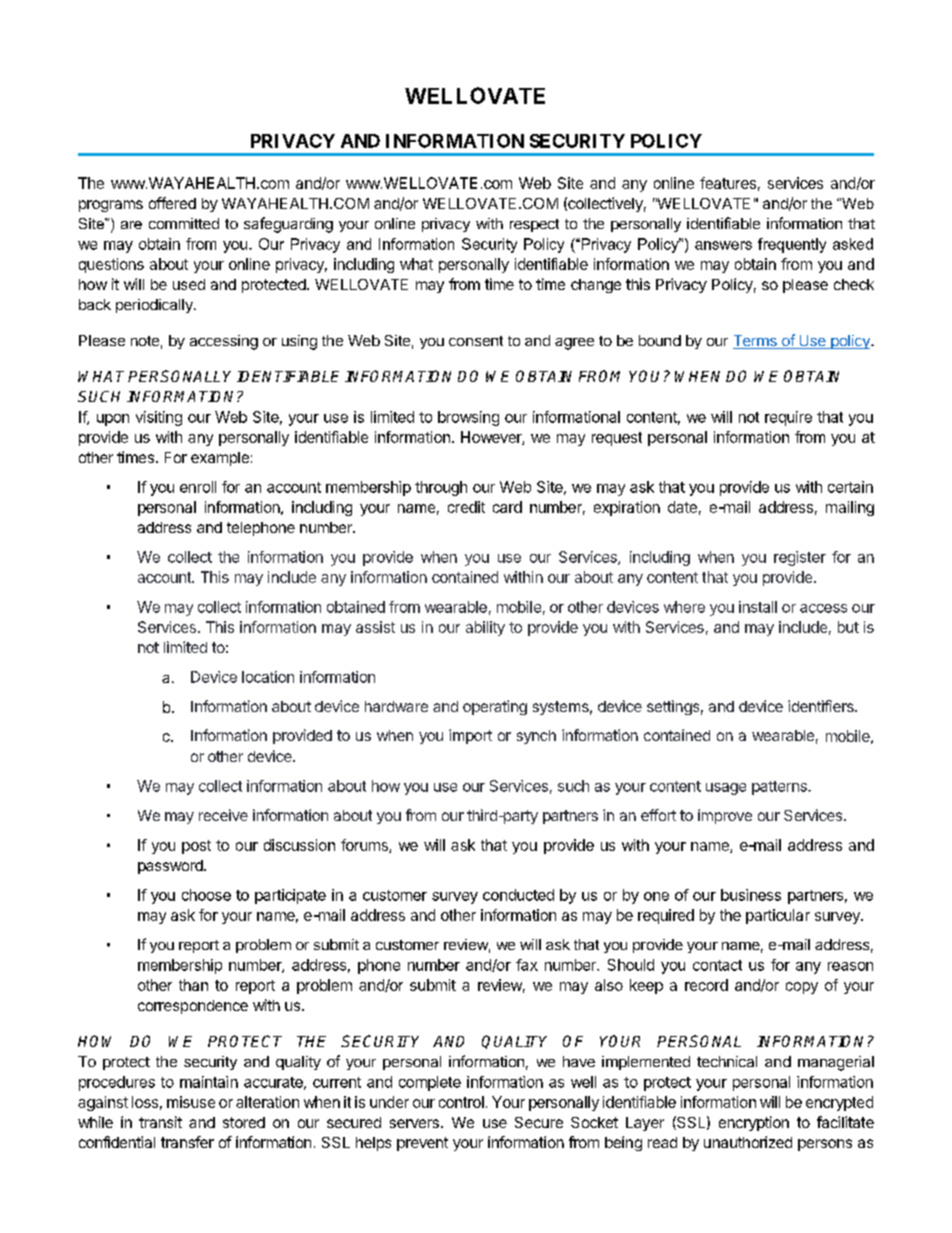  I want to click on ability, so click(485, 628).
